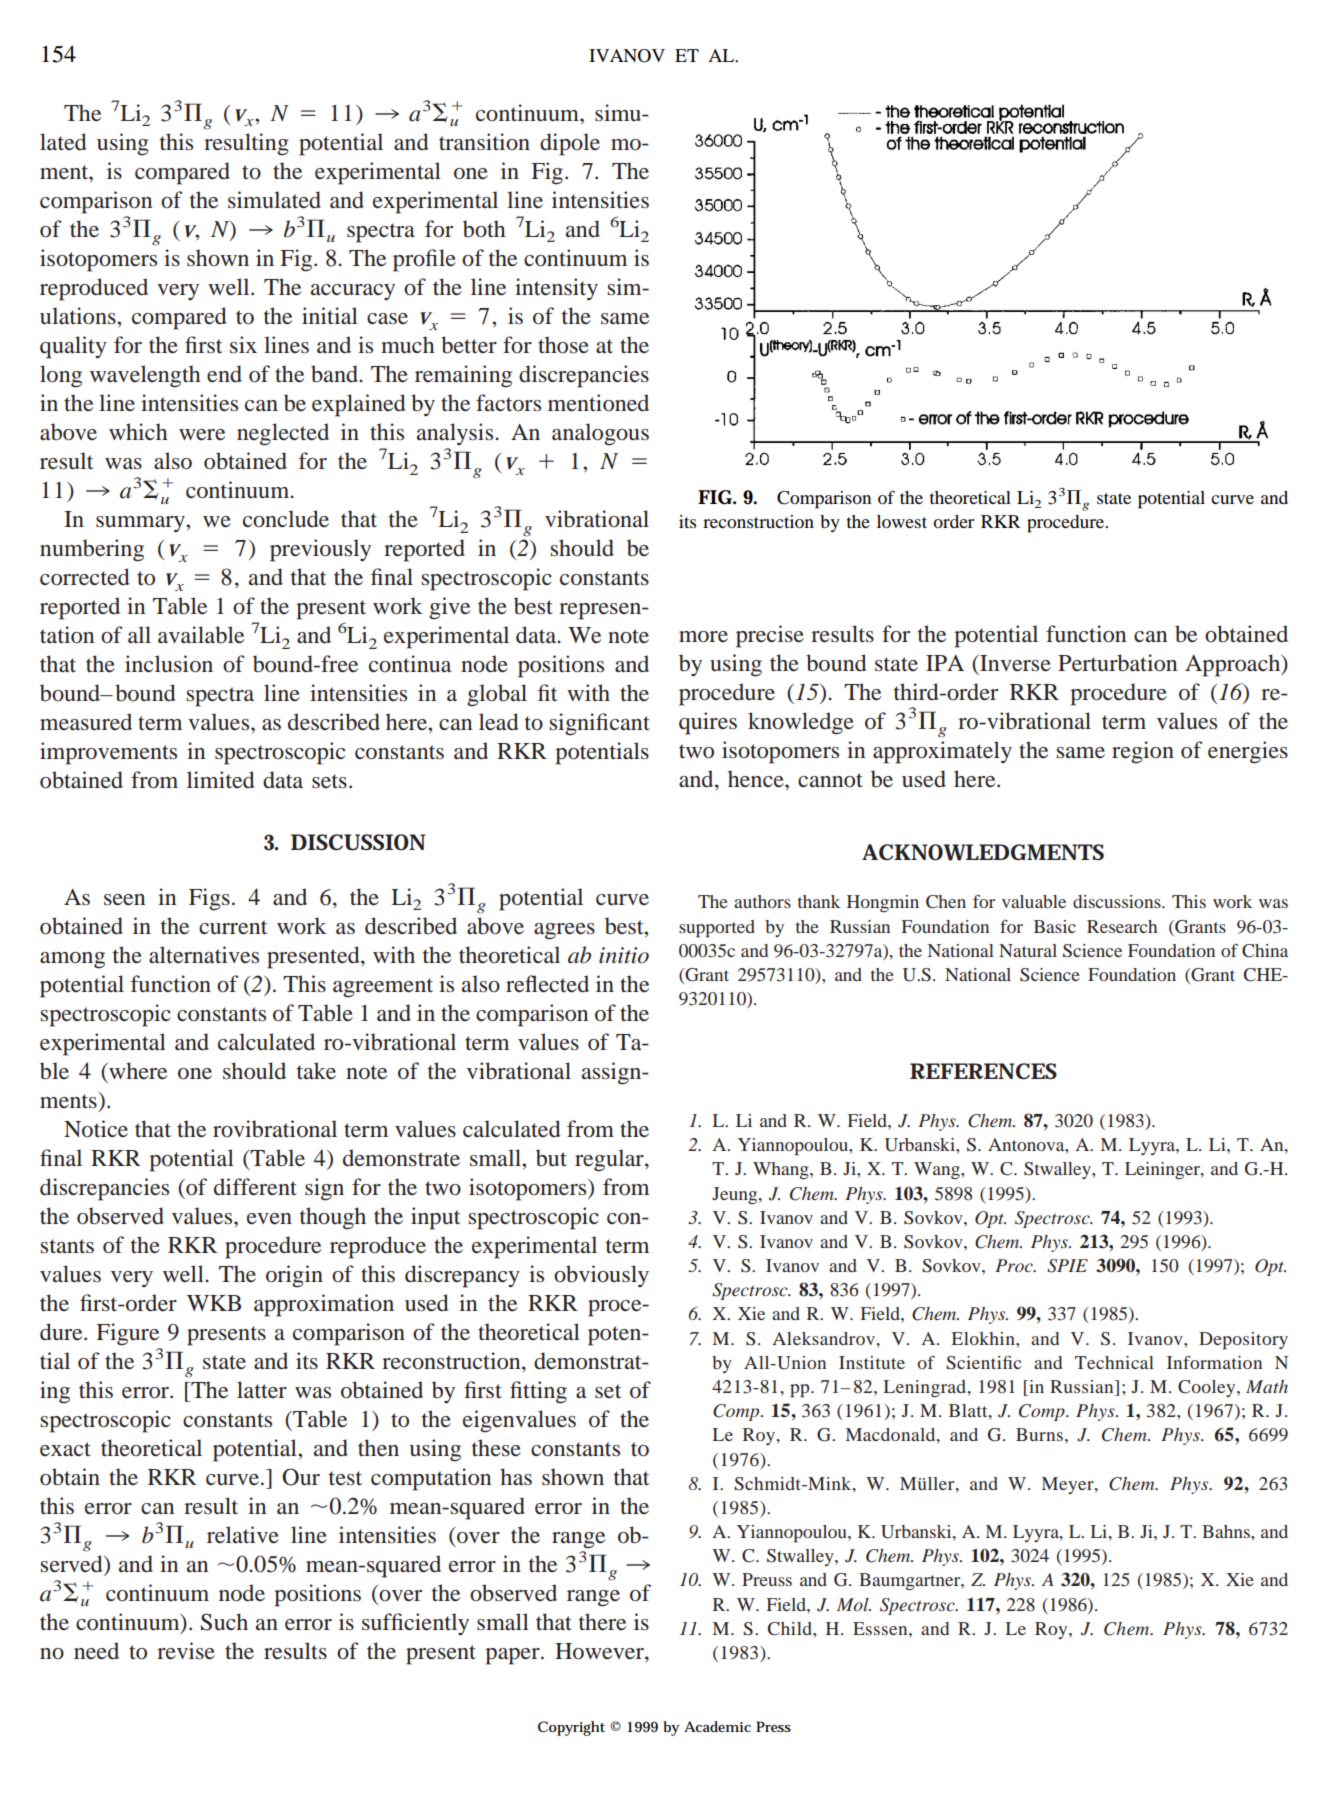 The height and width of the screenshot is (1809, 1326). What do you see at coordinates (1122, 926) in the screenshot?
I see `Research` at bounding box center [1122, 926].
